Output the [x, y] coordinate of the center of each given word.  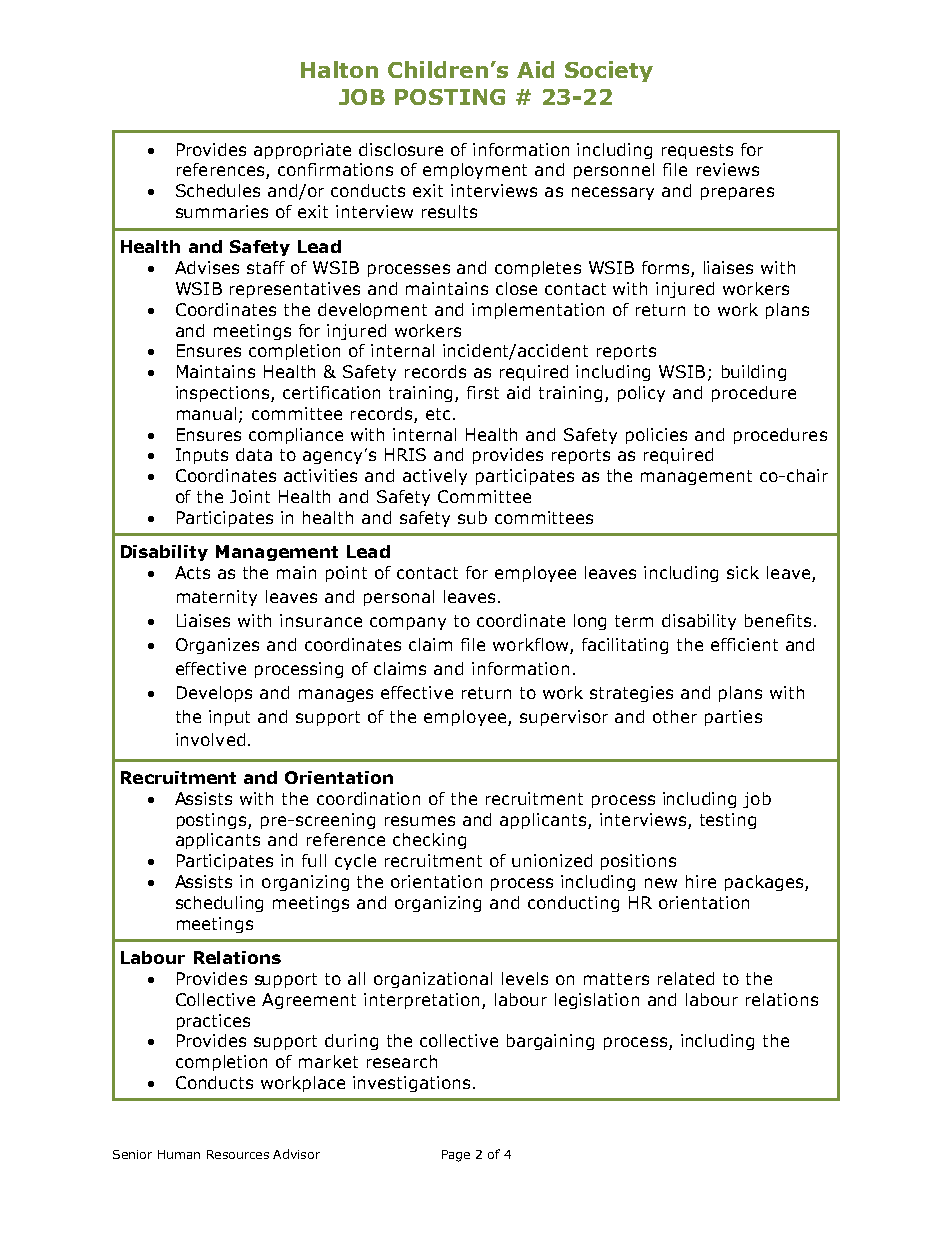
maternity [217, 598]
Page [456, 1156]
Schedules [218, 190]
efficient [744, 644]
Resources [238, 1154]
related [686, 978]
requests [697, 151]
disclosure [401, 149]
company [408, 623]
